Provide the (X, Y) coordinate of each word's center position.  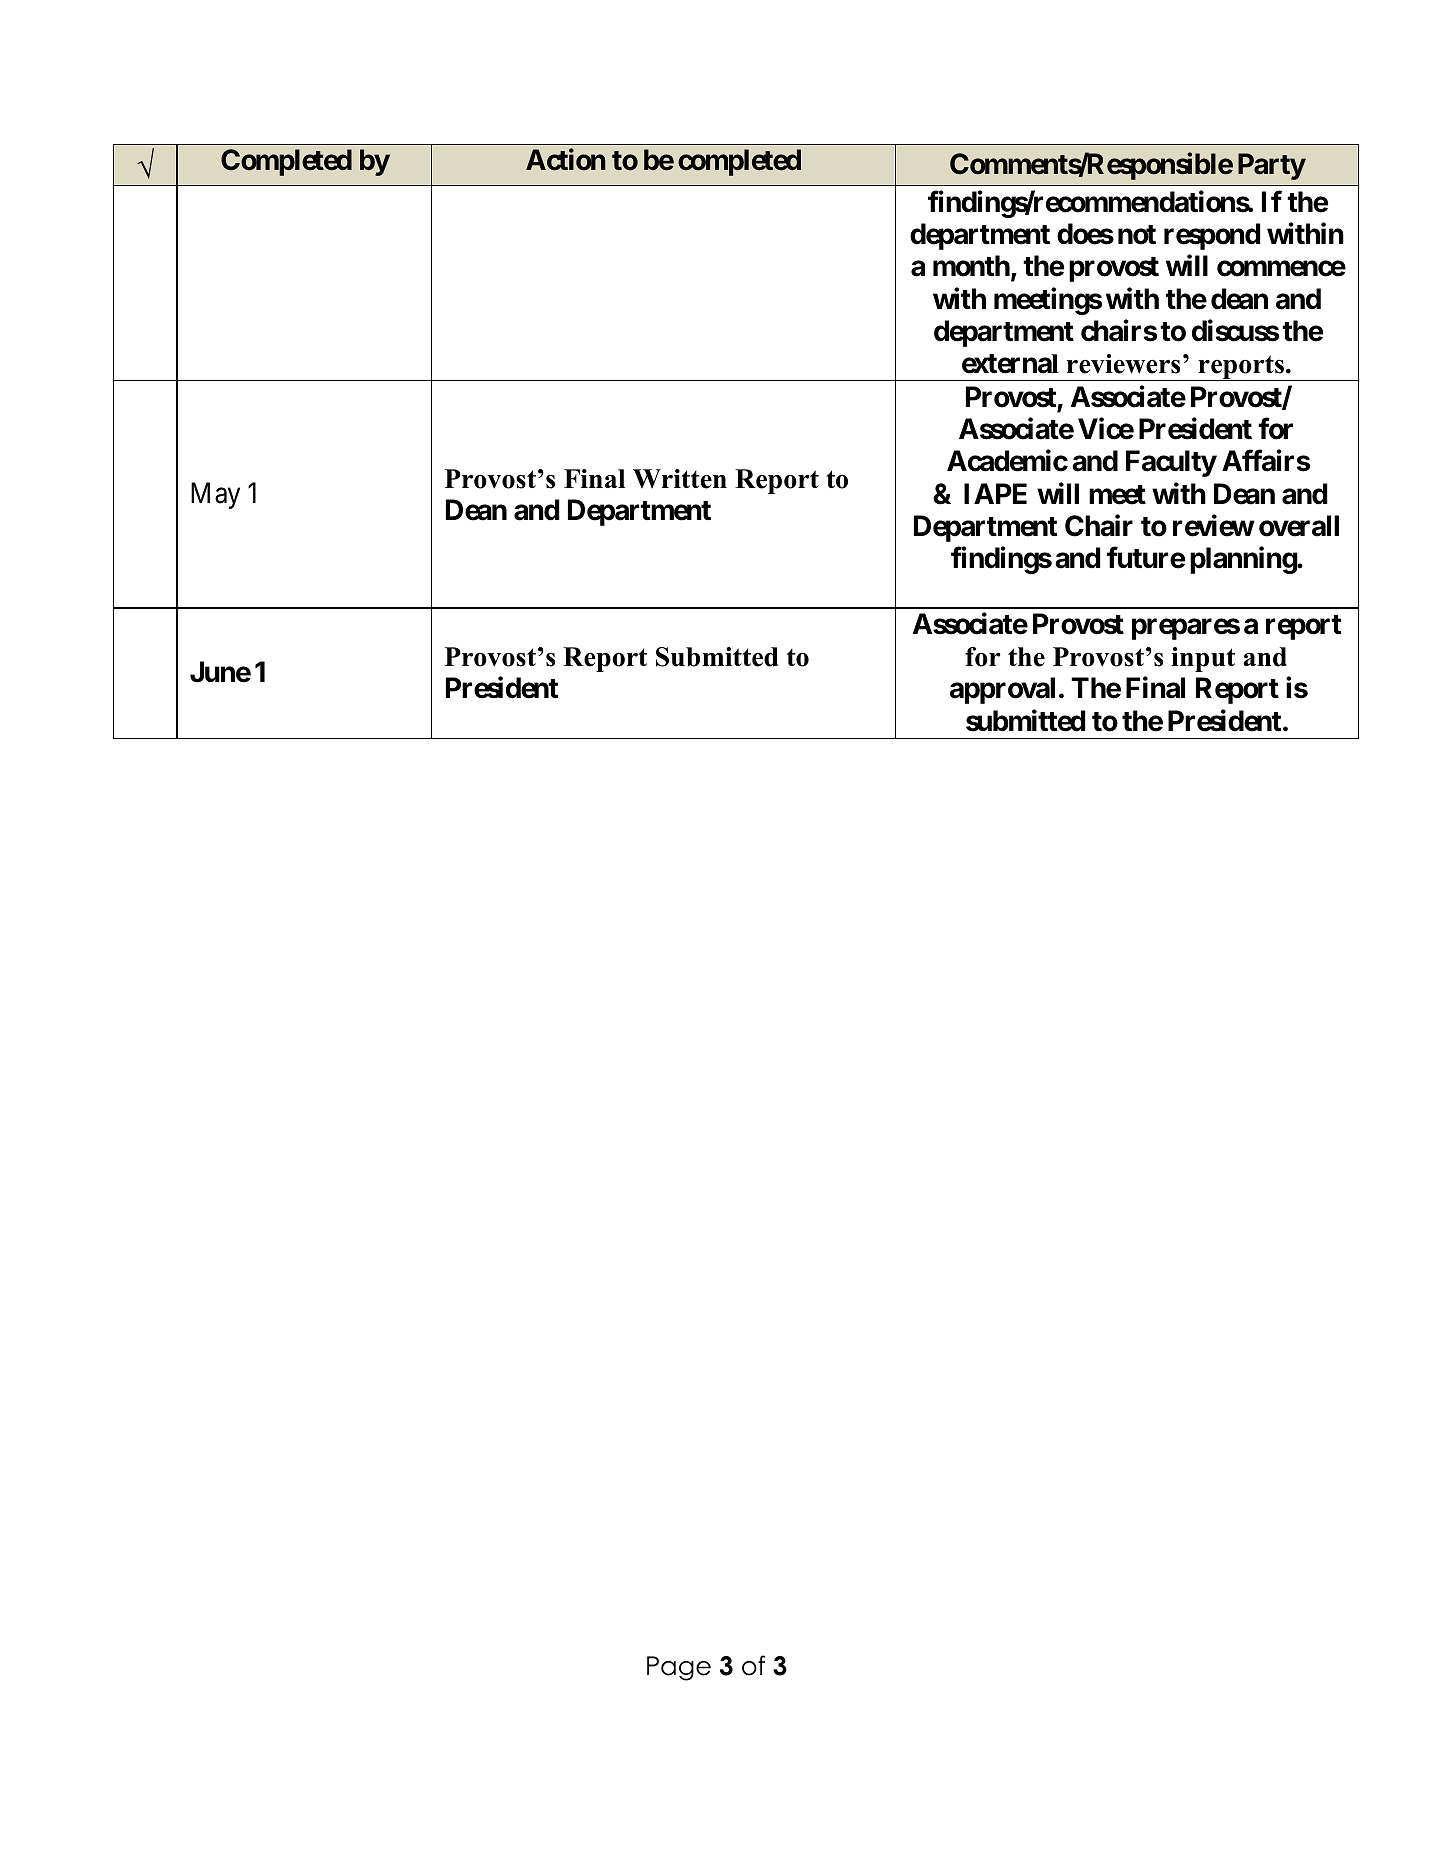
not (1137, 235)
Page (679, 1668)
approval (1002, 690)
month (971, 266)
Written (680, 479)
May (215, 495)
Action (566, 160)
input (1203, 659)
